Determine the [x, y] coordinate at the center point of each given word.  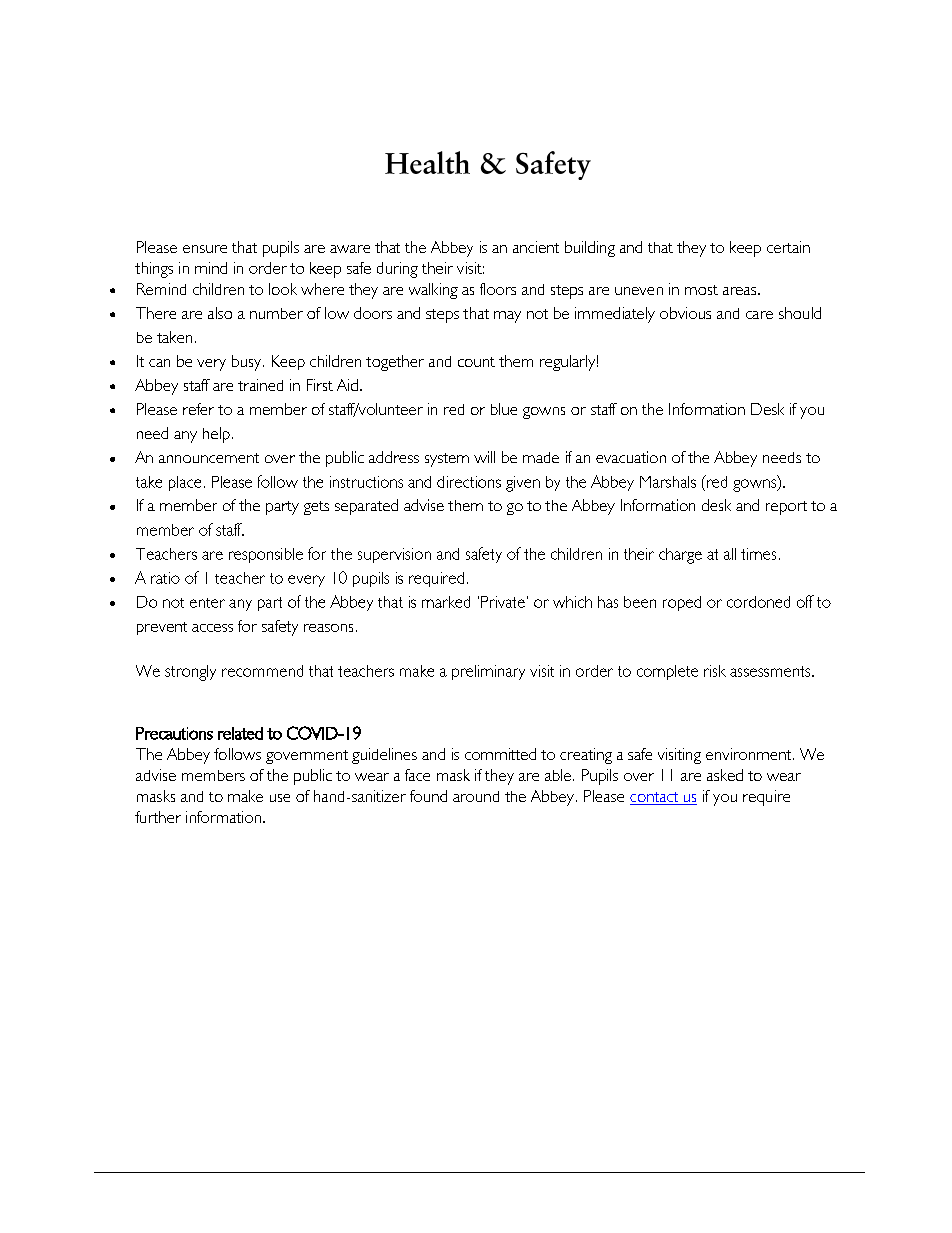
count [476, 362]
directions [469, 482]
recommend [262, 671]
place [185, 483]
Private [503, 602]
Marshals [668, 482]
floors [498, 289]
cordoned [758, 602]
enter [207, 603]
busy [248, 363]
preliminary [488, 672]
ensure [205, 249]
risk [715, 671]
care [759, 315]
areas [741, 291]
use [280, 798]
